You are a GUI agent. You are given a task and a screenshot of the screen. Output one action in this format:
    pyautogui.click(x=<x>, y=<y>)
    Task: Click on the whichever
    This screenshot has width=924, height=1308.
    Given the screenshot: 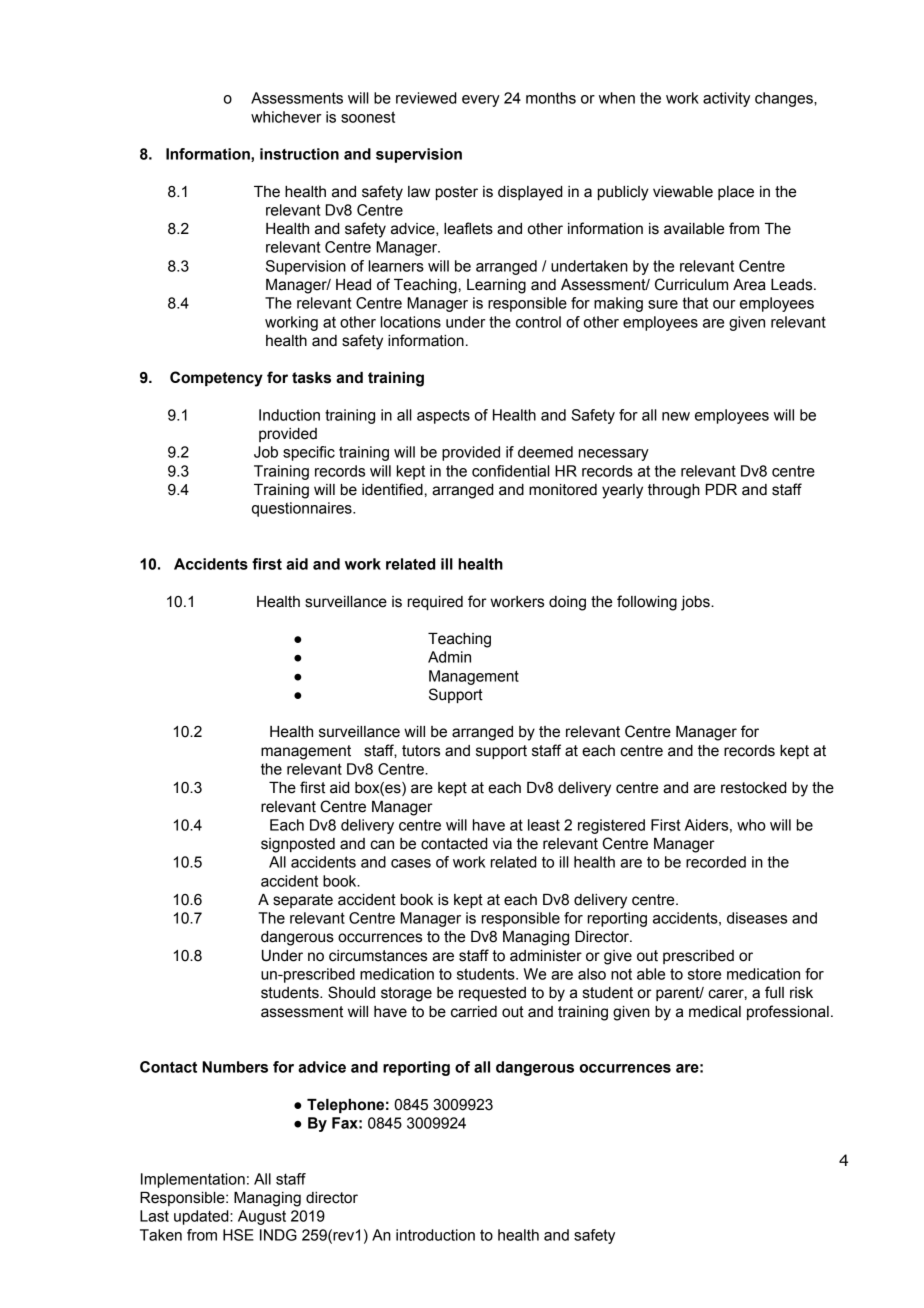 What is the action you would take?
    pyautogui.click(x=286, y=117)
